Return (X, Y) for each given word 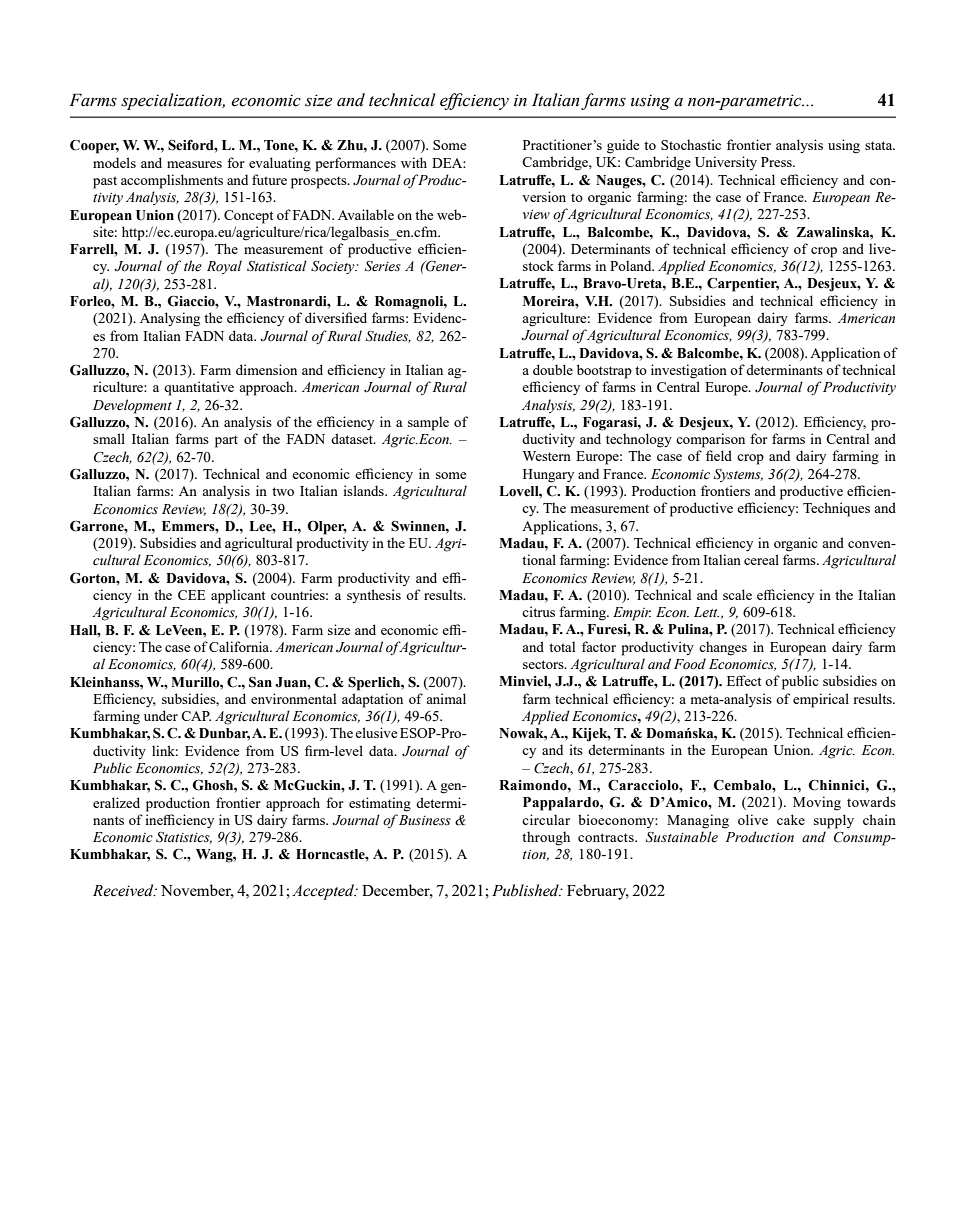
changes (723, 648)
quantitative (199, 388)
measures (194, 164)
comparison (710, 440)
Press (777, 162)
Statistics (184, 838)
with (414, 162)
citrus (538, 611)
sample (428, 423)
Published (526, 890)
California (240, 646)
